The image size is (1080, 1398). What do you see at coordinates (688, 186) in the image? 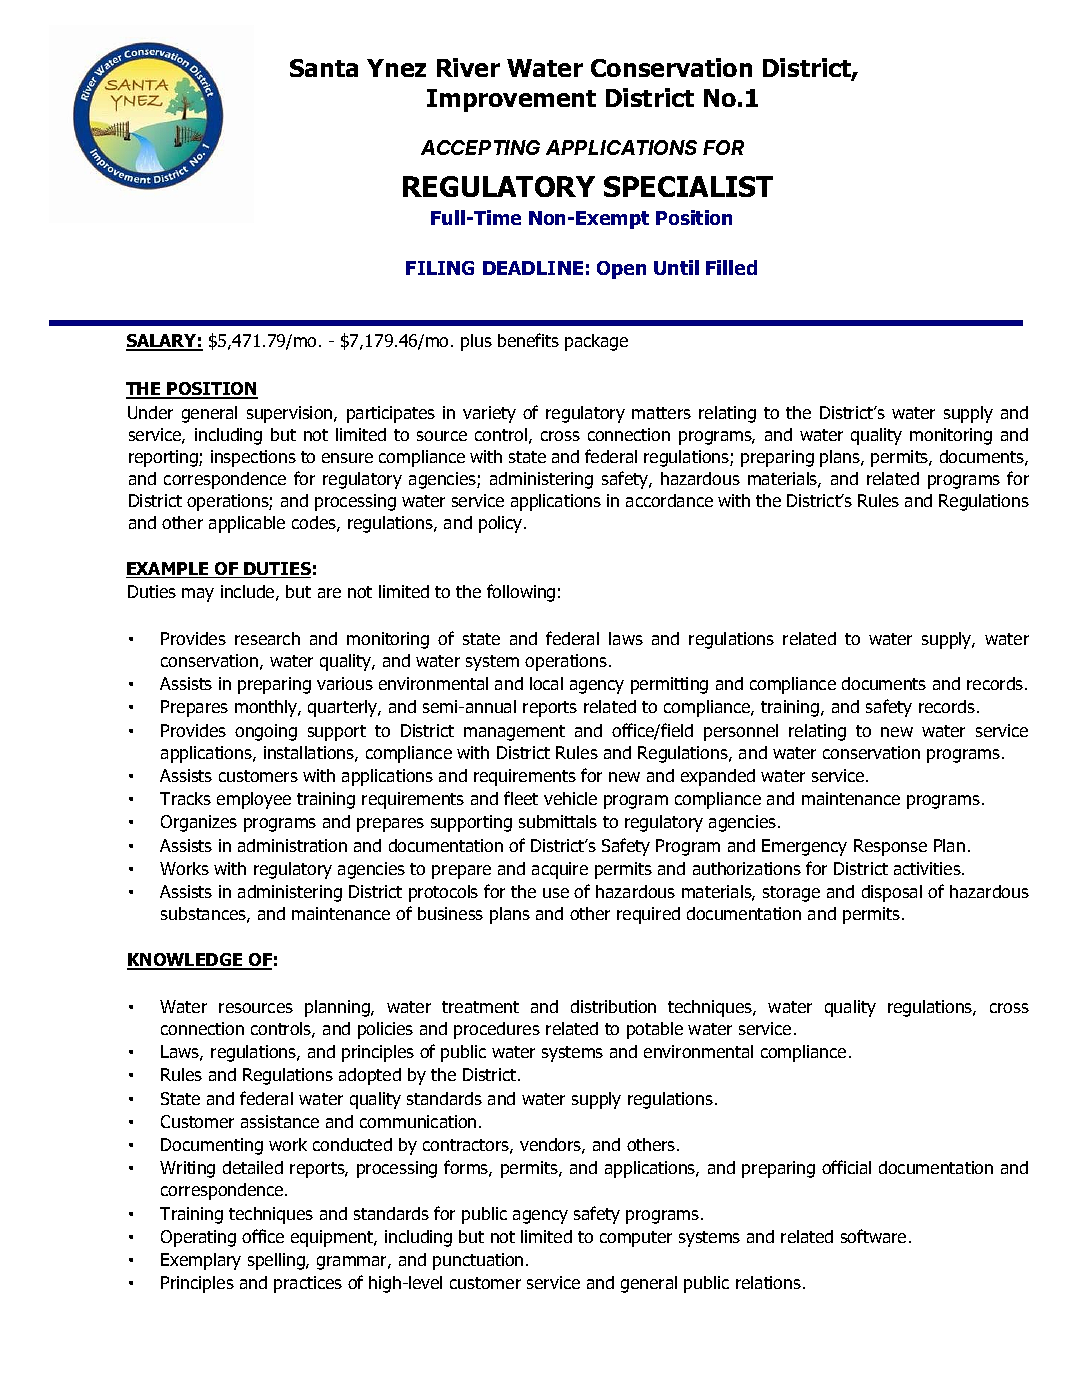
I see `SPECIALIST` at bounding box center [688, 186].
